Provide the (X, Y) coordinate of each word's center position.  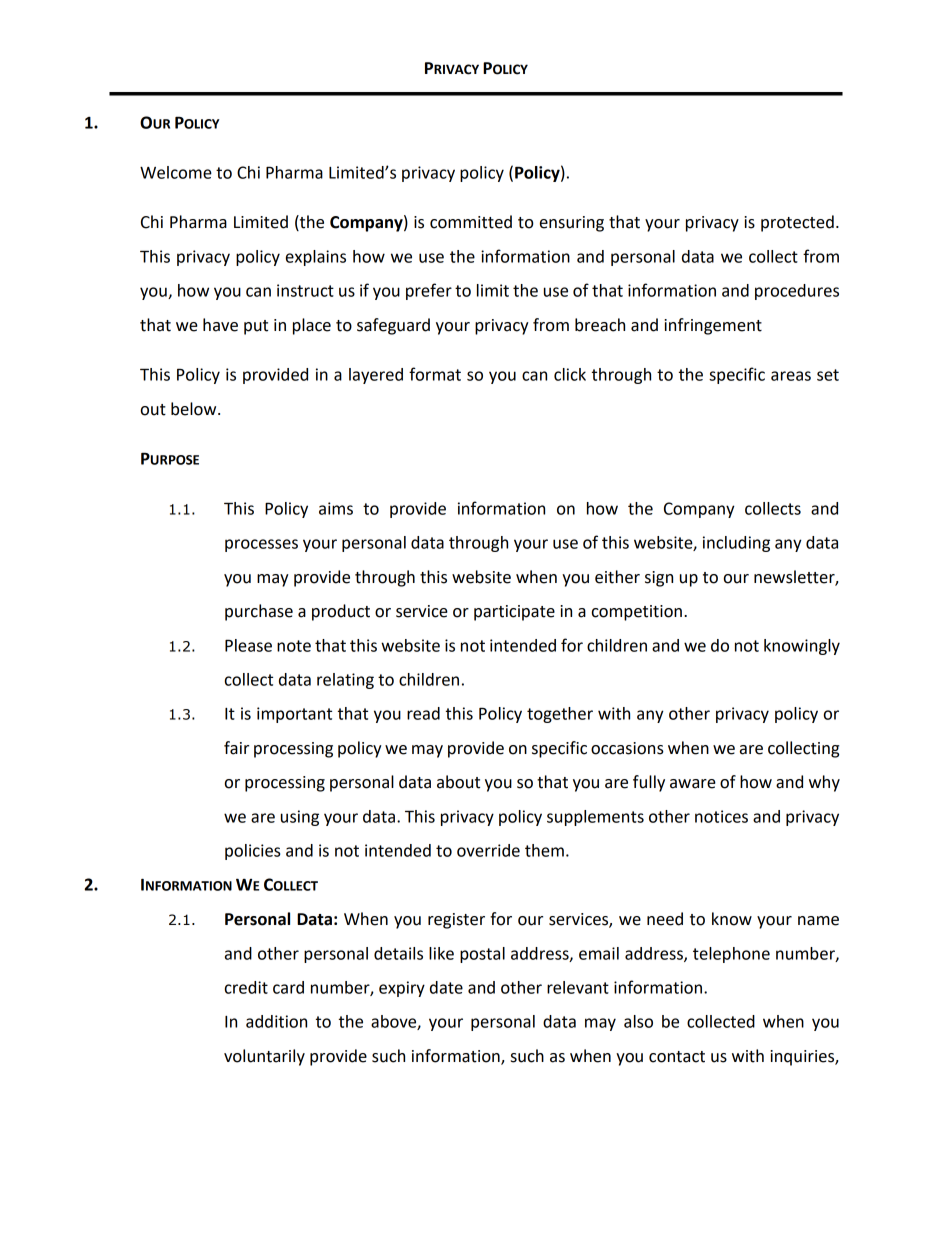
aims (336, 508)
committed (471, 222)
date (446, 987)
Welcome (176, 172)
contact (677, 1057)
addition (276, 1021)
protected (797, 223)
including (736, 544)
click (570, 374)
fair (236, 748)
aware (693, 784)
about (458, 782)
